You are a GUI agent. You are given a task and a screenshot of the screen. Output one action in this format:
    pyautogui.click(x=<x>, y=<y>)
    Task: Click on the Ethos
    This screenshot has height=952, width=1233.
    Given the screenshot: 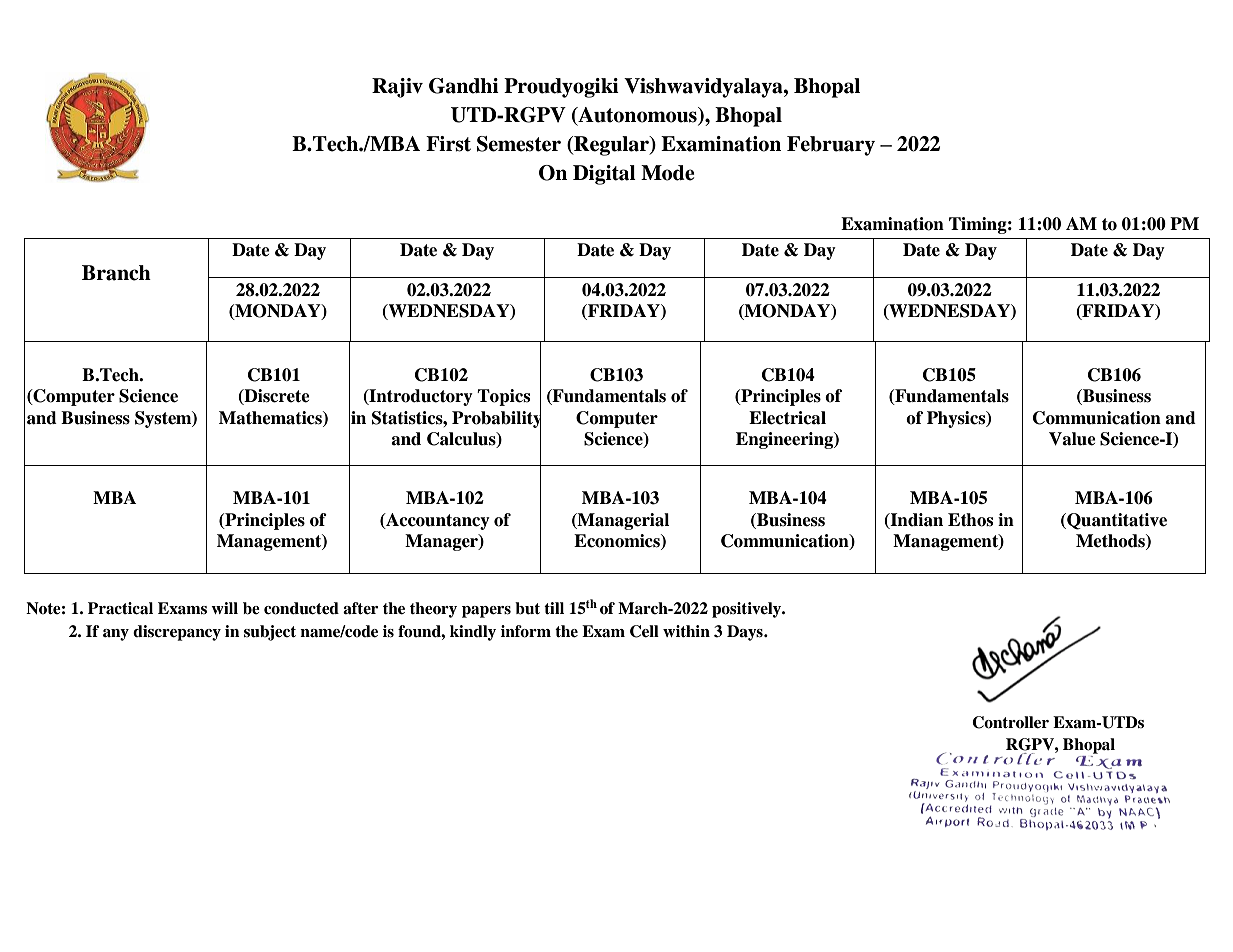 What is the action you would take?
    pyautogui.click(x=970, y=520)
